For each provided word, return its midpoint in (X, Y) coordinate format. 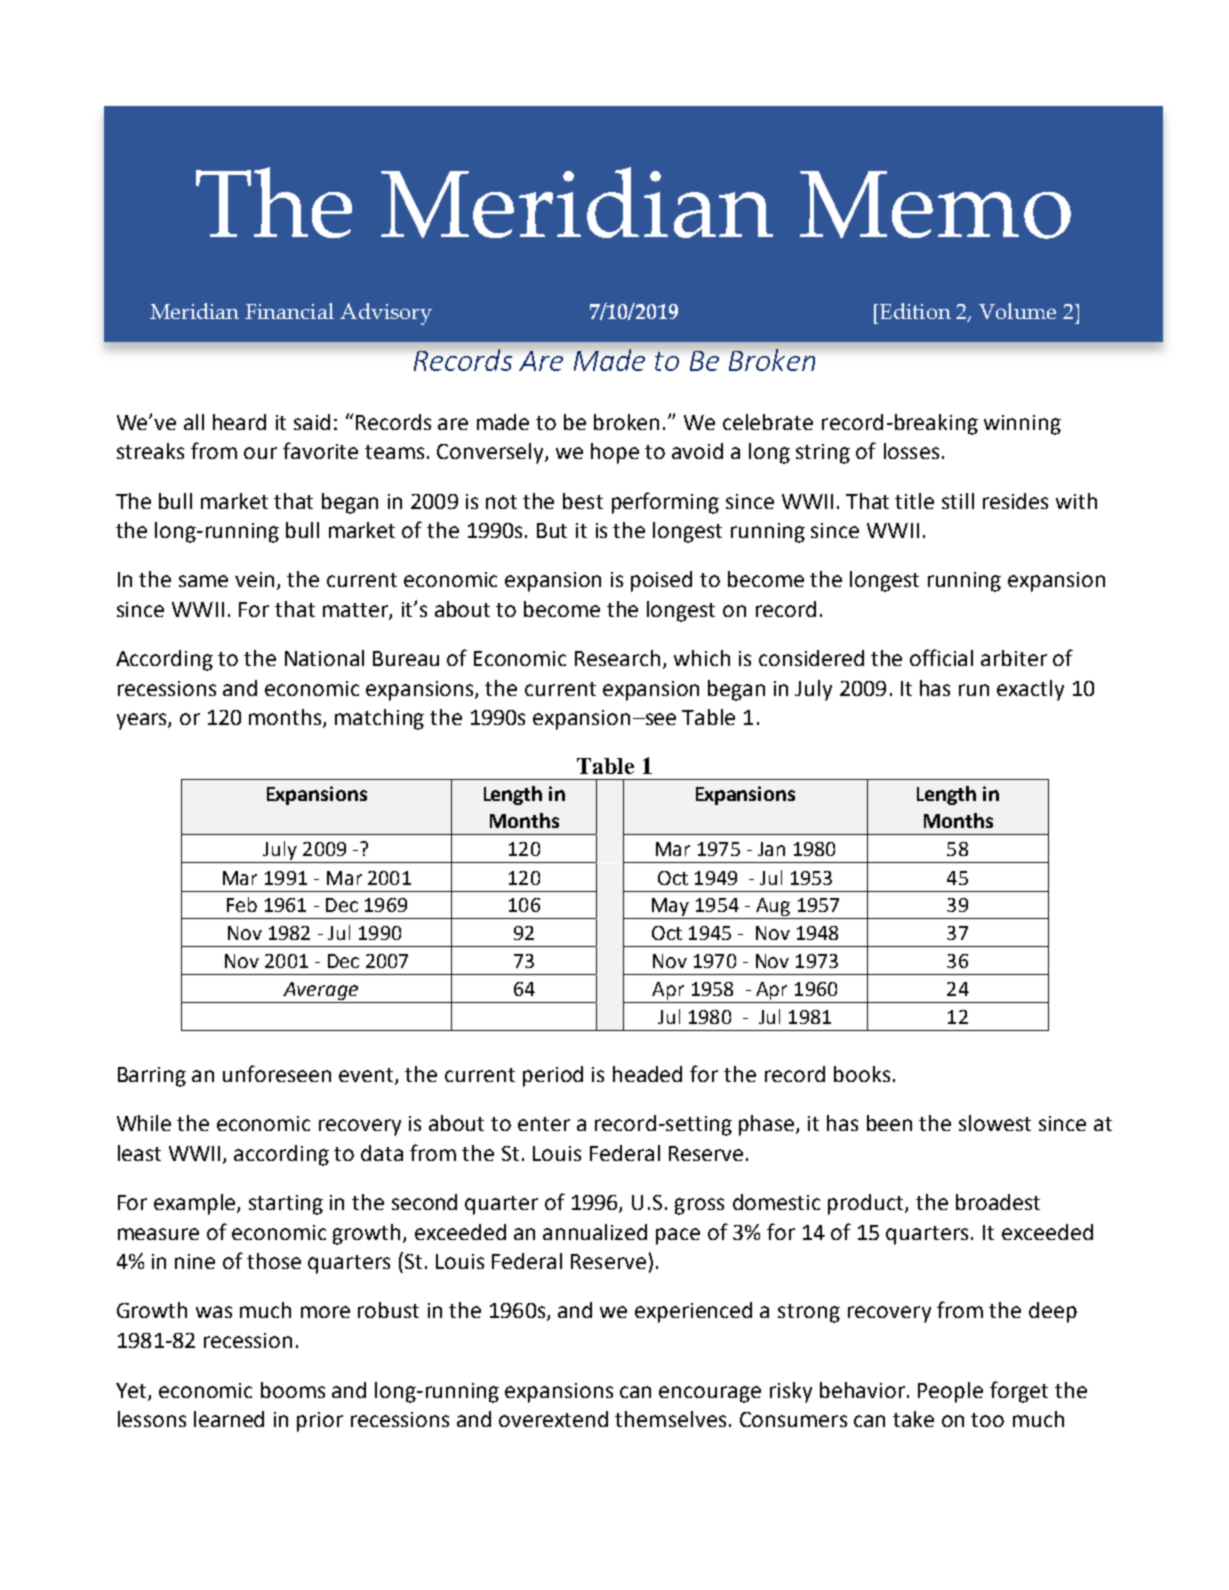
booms (293, 1390)
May (670, 908)
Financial (289, 311)
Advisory (386, 314)
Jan (771, 849)
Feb (242, 904)
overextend (553, 1419)
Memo (935, 205)
